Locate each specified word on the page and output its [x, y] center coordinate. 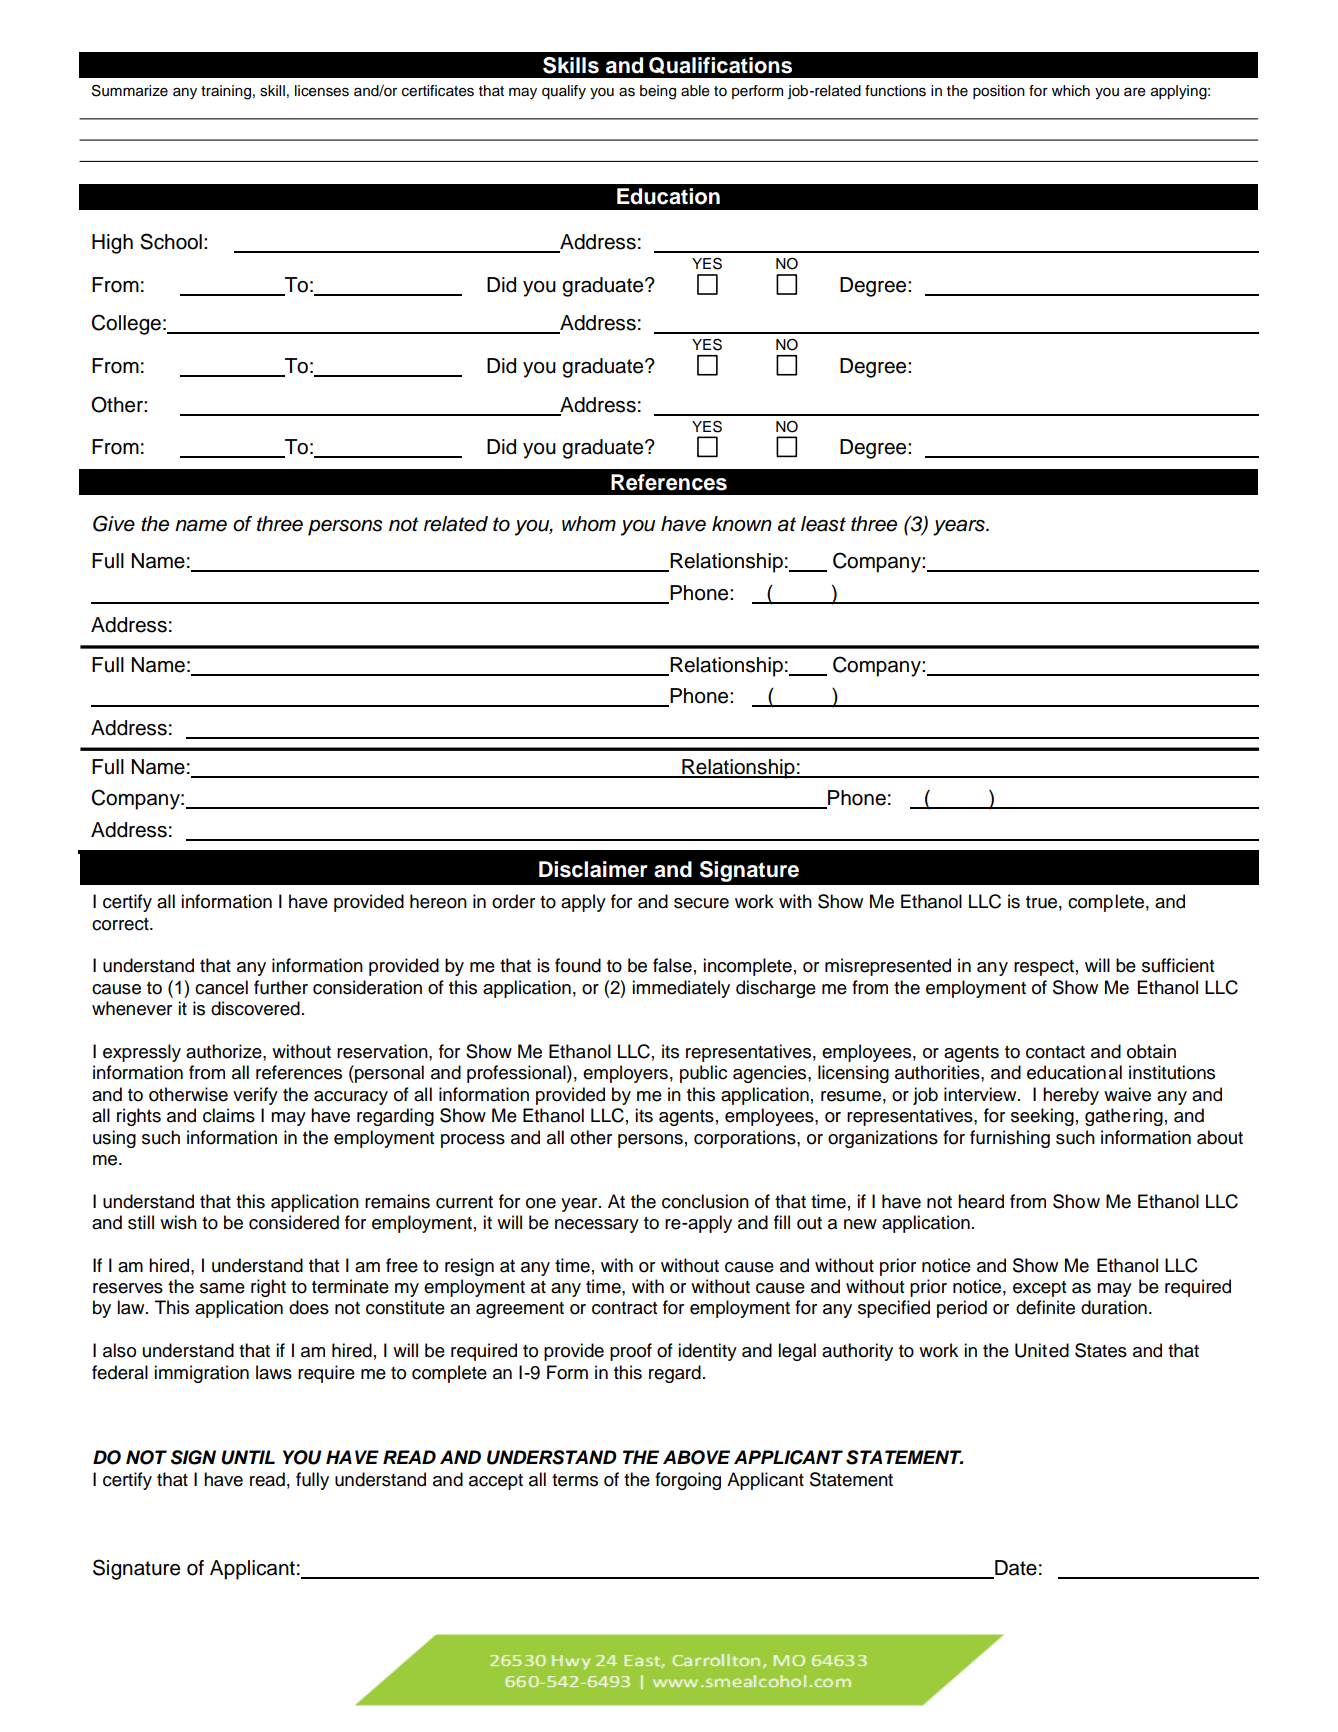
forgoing [688, 1481]
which [1071, 91]
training [226, 92]
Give [114, 523]
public [703, 1074]
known [742, 524]
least [823, 524]
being [658, 92]
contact [1055, 1052]
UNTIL [248, 1457]
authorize [225, 1051]
